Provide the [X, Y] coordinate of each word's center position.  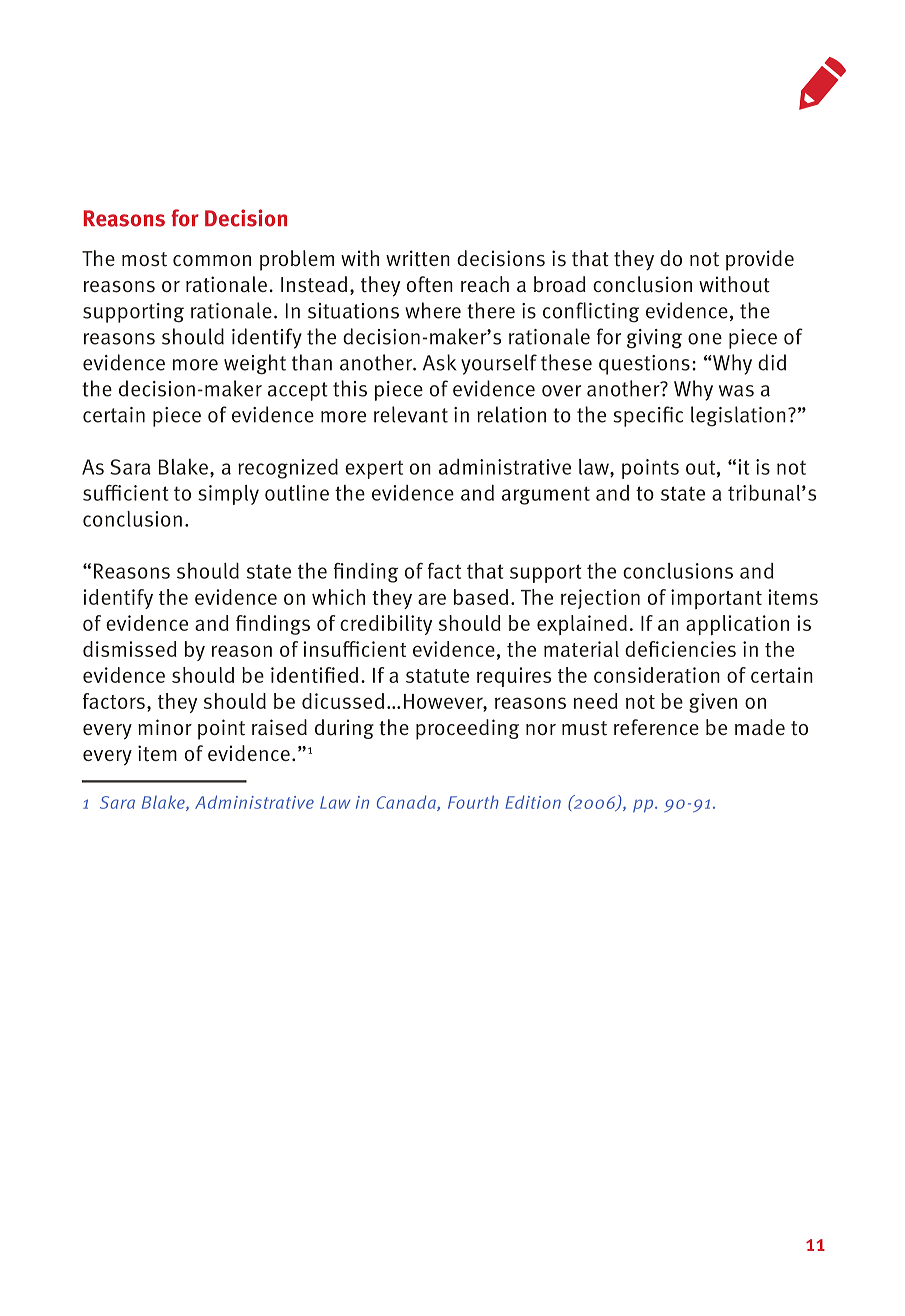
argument [546, 495]
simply [228, 495]
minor [165, 727]
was [736, 391]
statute [437, 676]
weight [255, 364]
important [716, 599]
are [432, 599]
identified [314, 675]
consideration [657, 675]
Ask [439, 362]
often [430, 284]
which [338, 597]
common [212, 260]
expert [374, 469]
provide [760, 260]
